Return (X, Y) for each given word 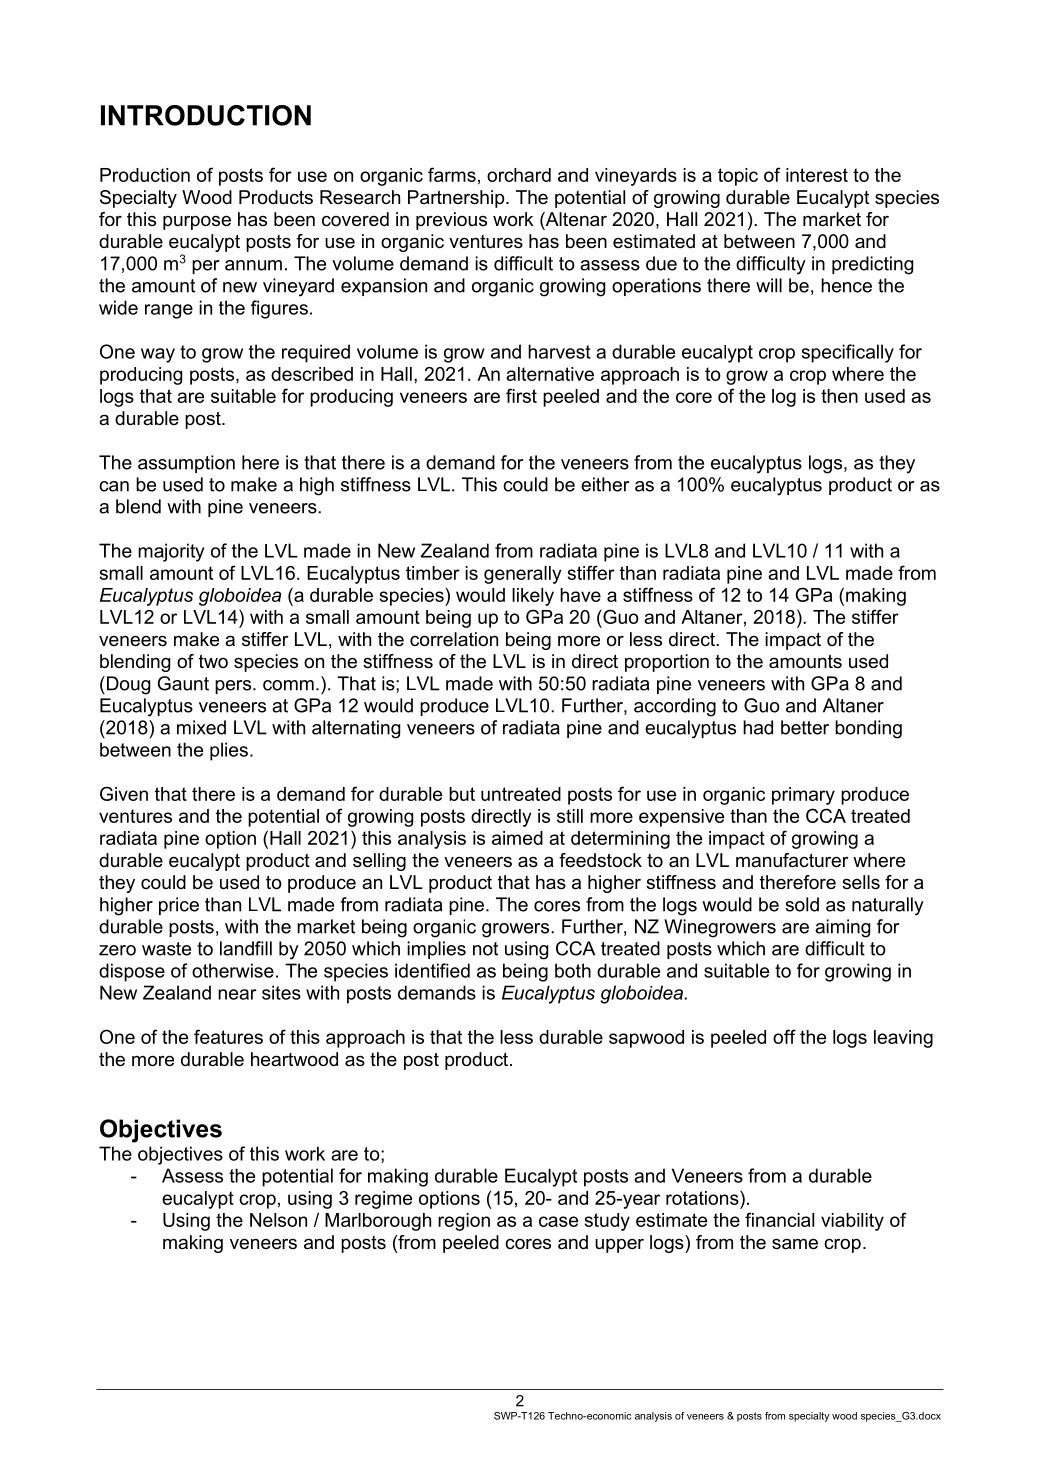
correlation (454, 639)
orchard (519, 175)
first (521, 395)
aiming (842, 928)
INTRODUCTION (206, 115)
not (485, 949)
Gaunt (183, 683)
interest (817, 175)
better (805, 727)
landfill (246, 948)
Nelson (278, 1220)
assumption (186, 464)
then (839, 396)
